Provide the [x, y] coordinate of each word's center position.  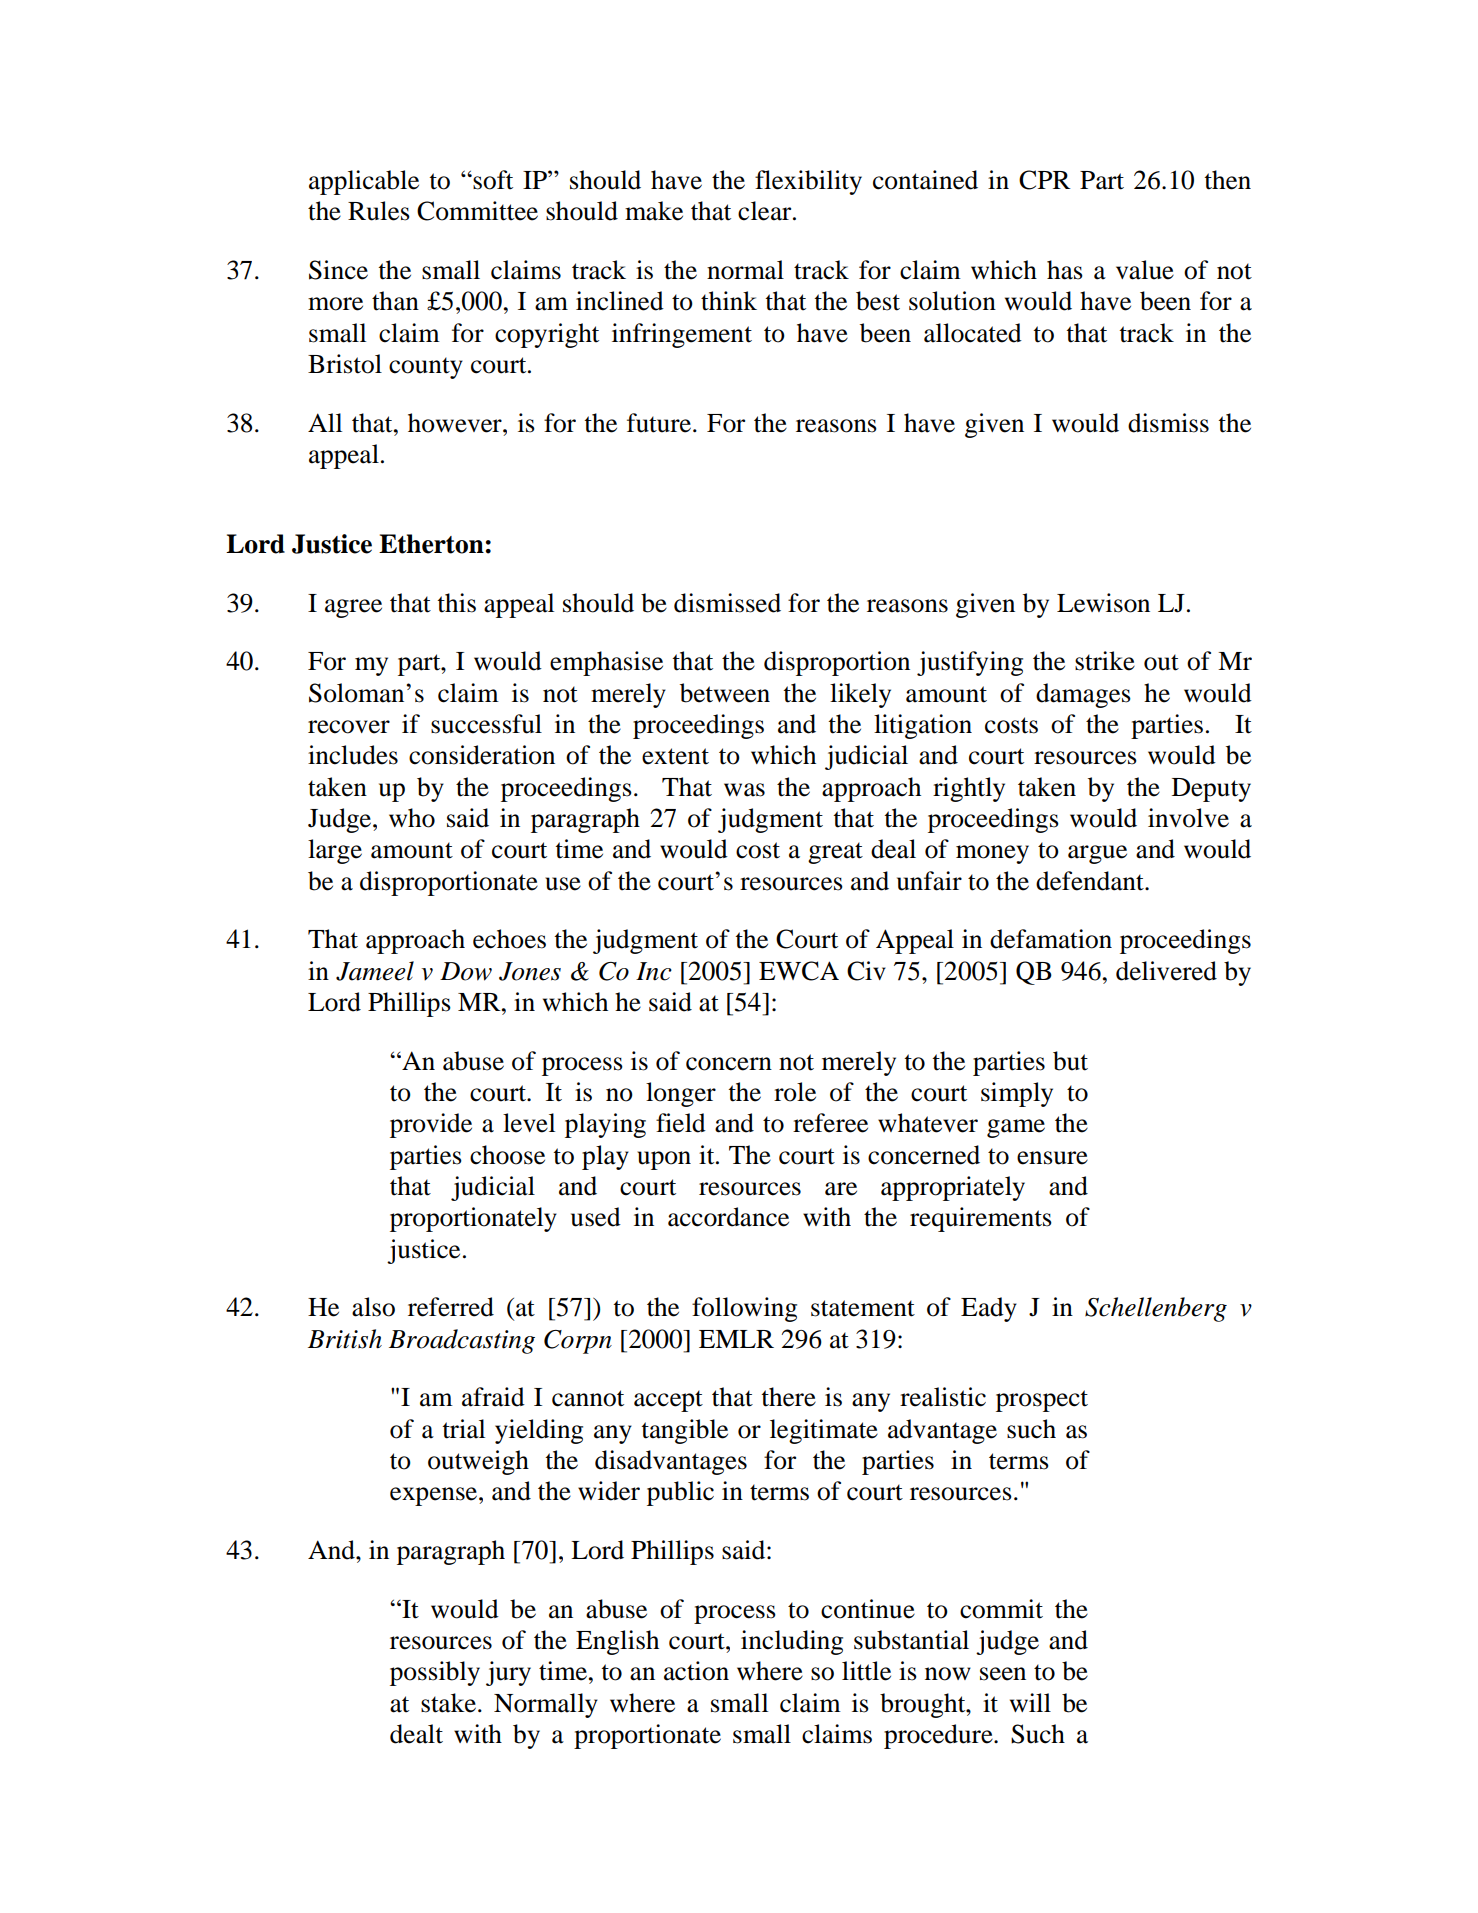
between [725, 693]
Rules [379, 211]
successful [486, 724]
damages [1083, 695]
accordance [728, 1217]
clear [766, 211]
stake [448, 1703]
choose [507, 1155]
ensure [1052, 1158]
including [792, 1642]
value [1145, 270]
